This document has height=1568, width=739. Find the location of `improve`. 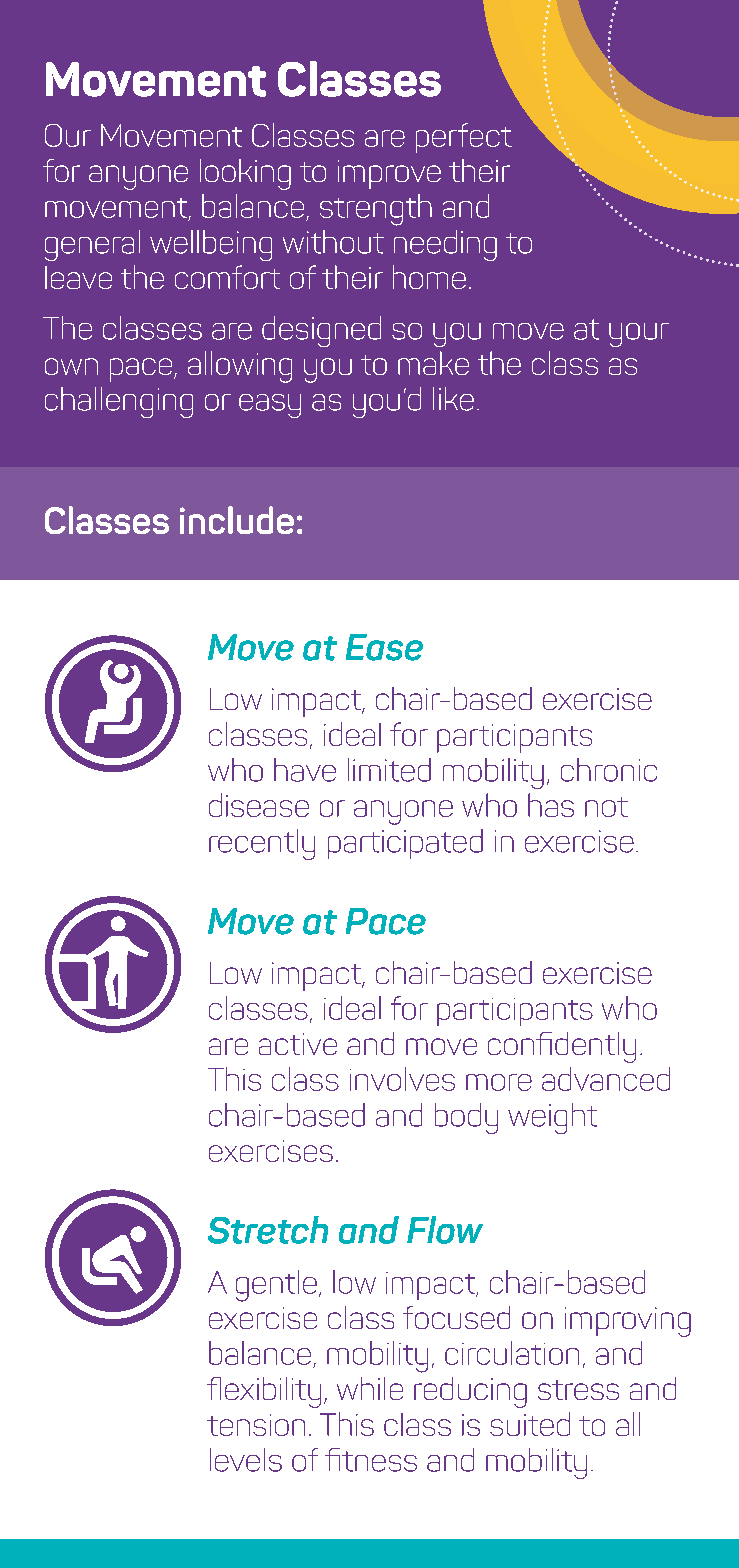

improve is located at coordinates (389, 174).
